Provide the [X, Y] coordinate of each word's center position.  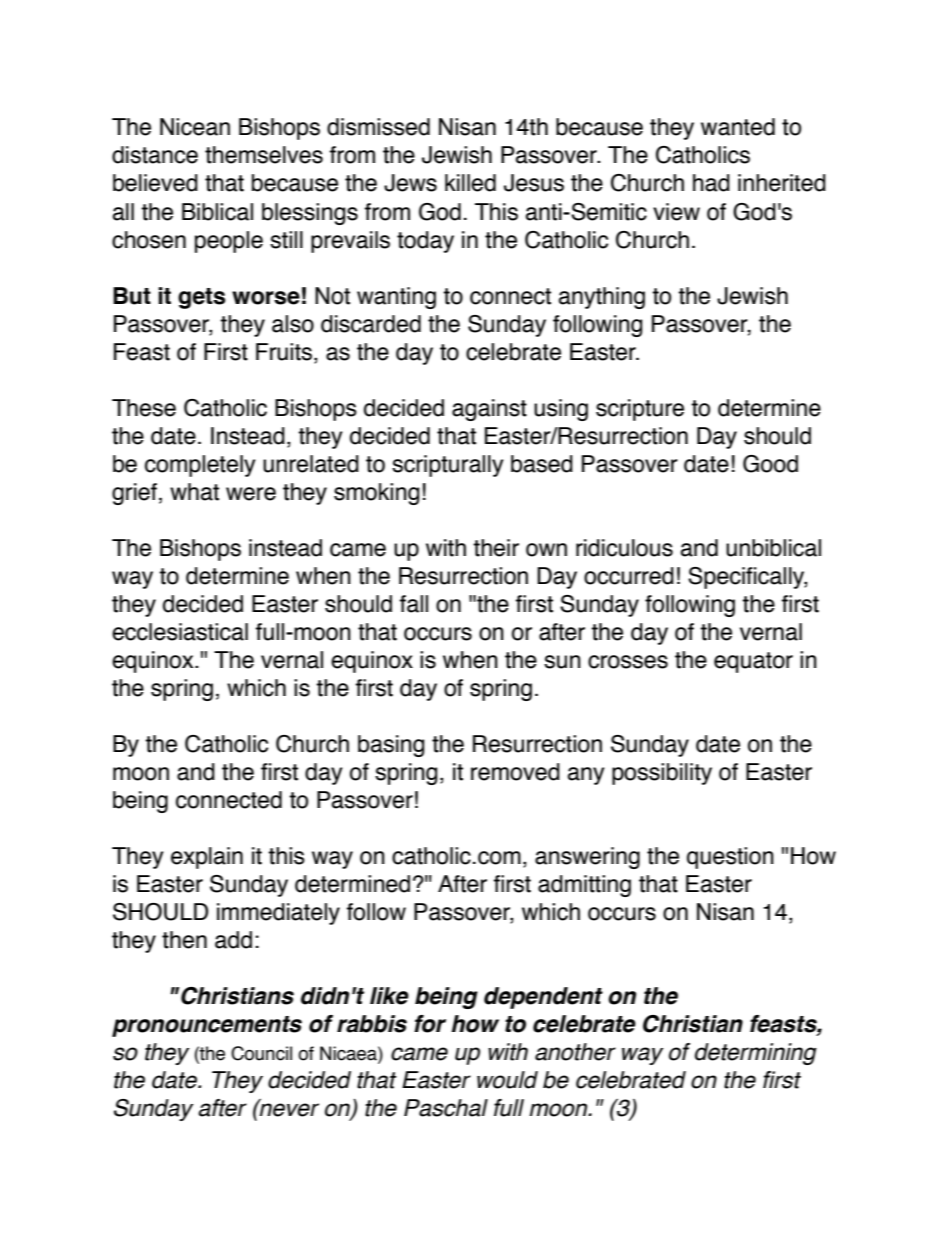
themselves [264, 155]
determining [756, 1054]
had [711, 183]
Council [261, 1053]
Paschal [446, 1108]
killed [470, 183]
